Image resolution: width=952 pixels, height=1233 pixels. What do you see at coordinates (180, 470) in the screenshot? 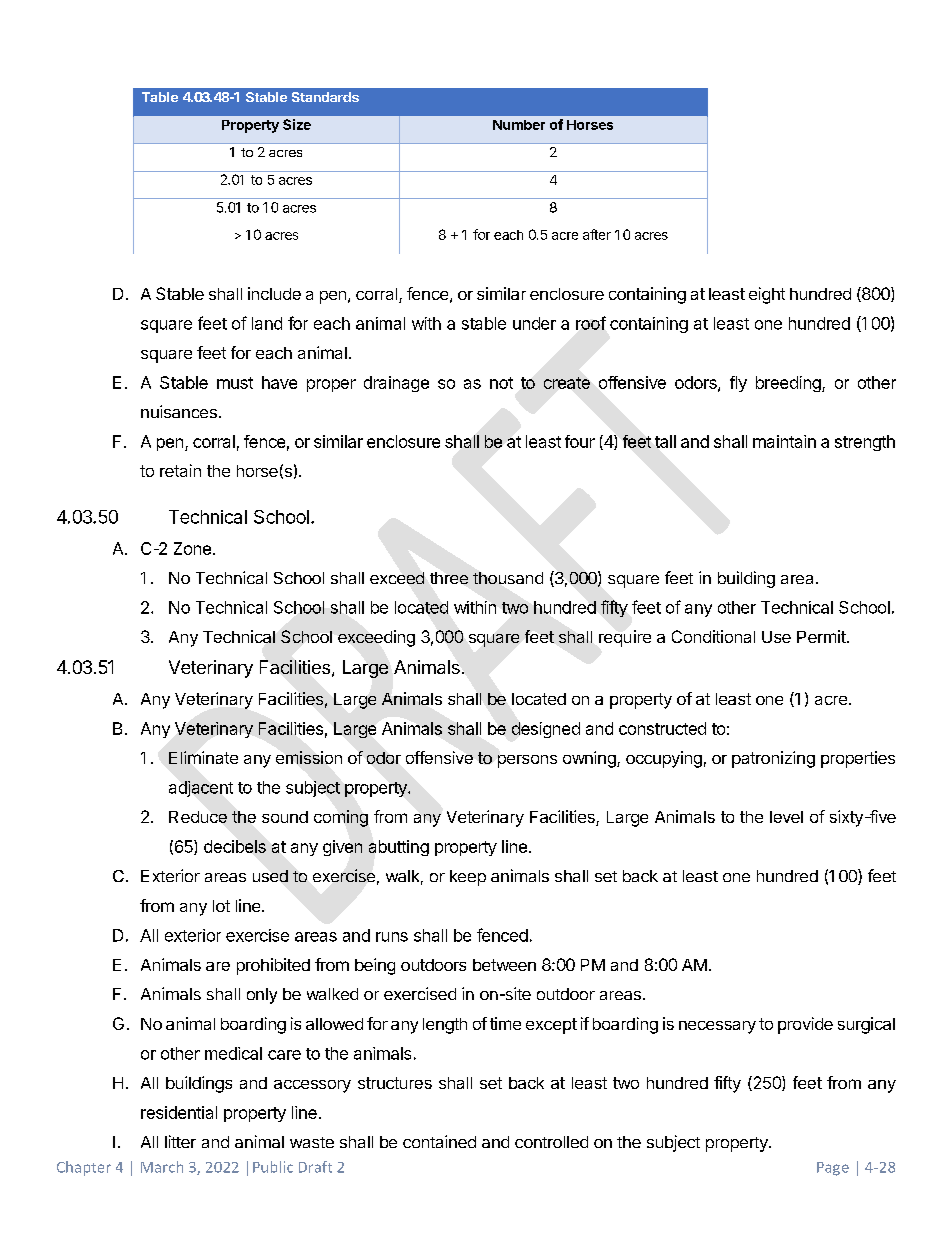
I see `retain` at bounding box center [180, 470].
